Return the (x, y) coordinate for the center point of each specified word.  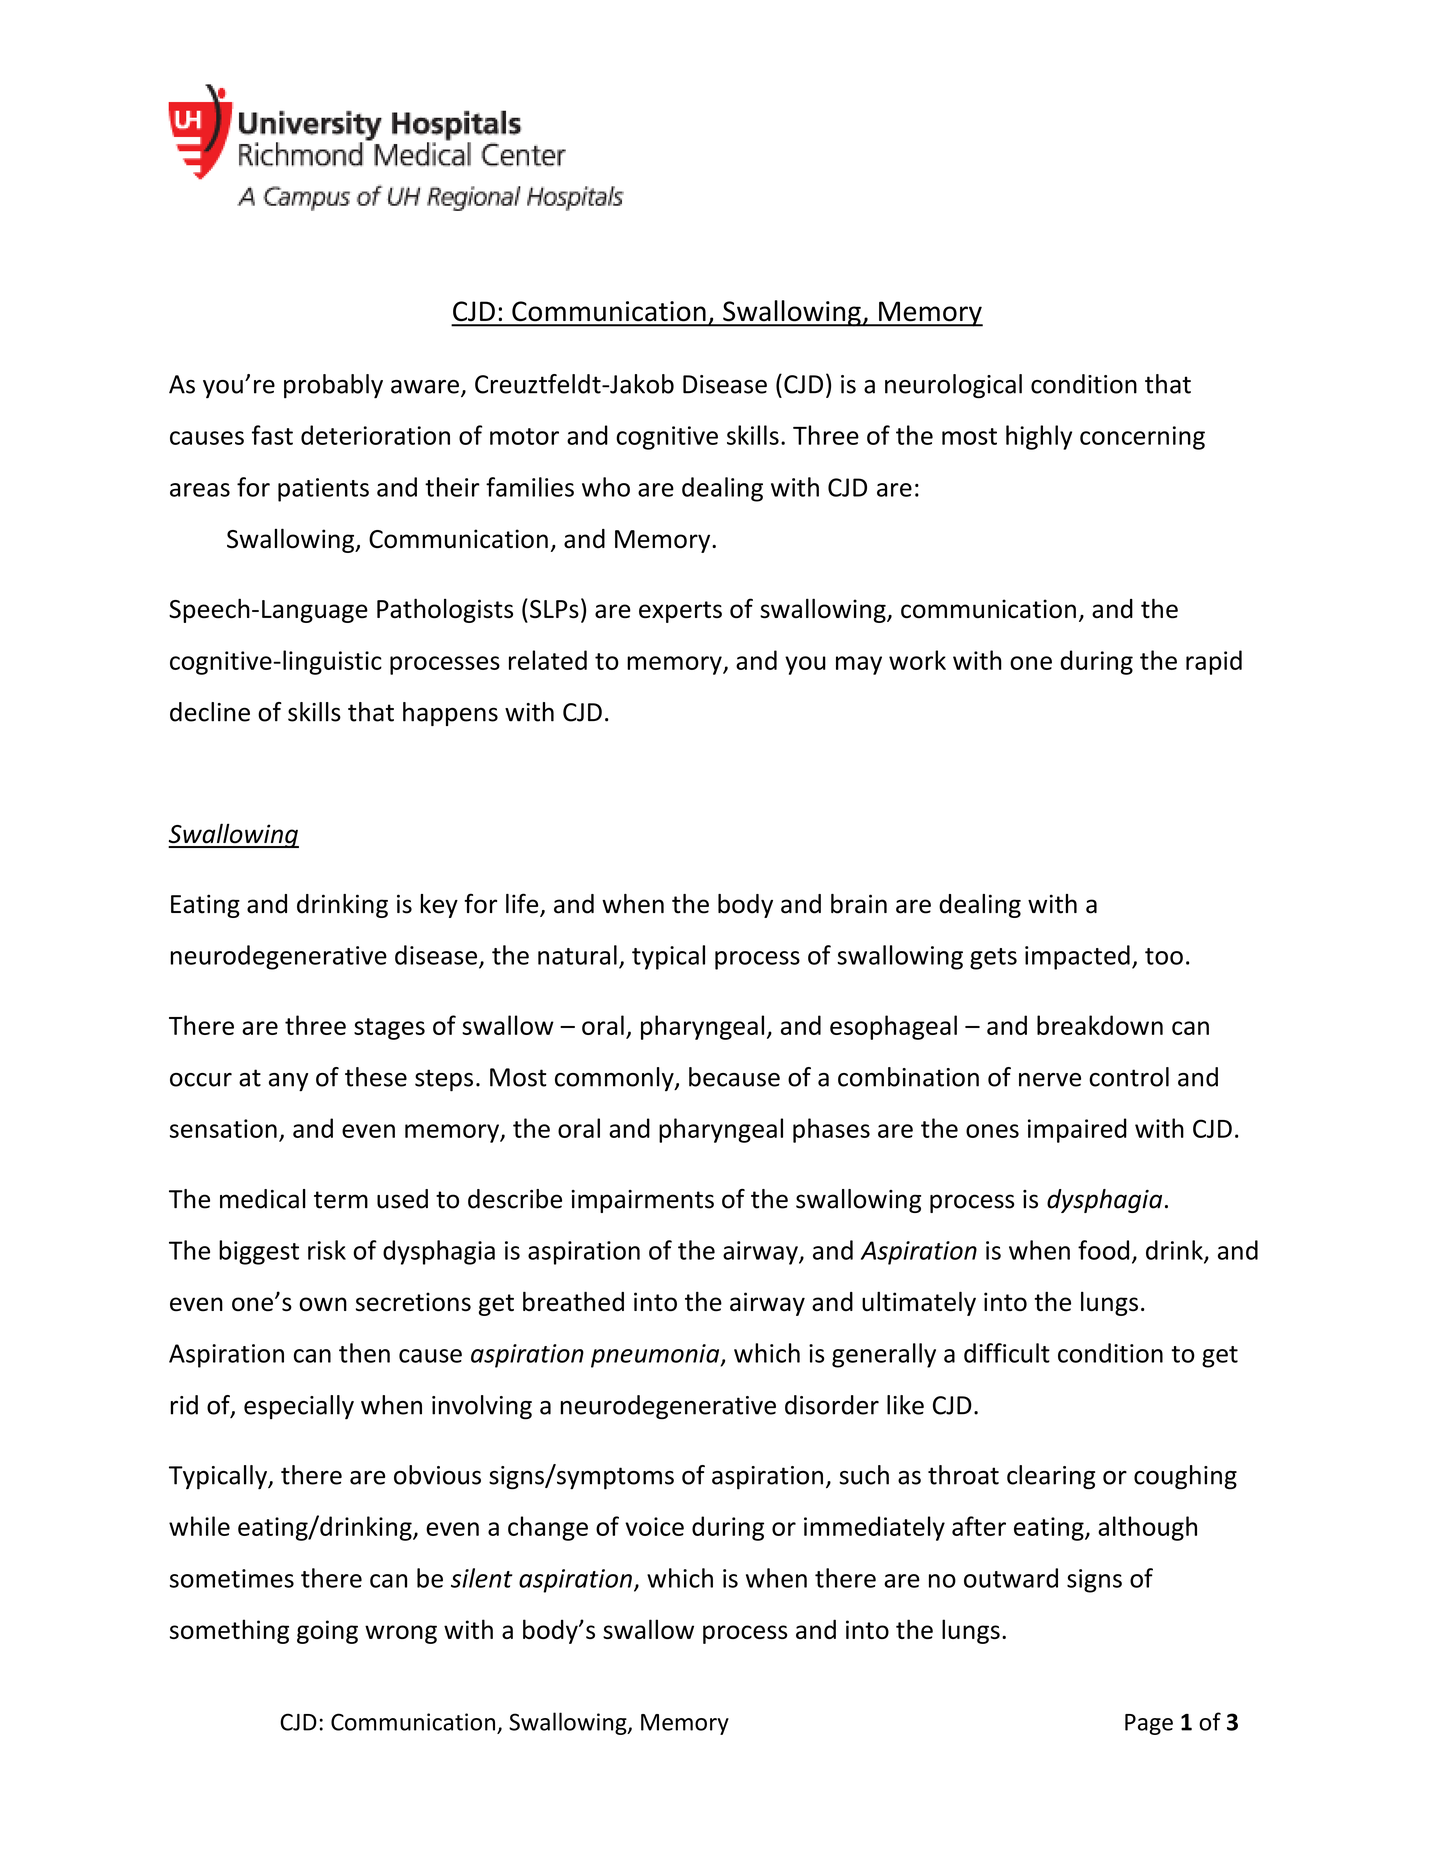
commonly (615, 1079)
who (606, 487)
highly (1039, 437)
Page (1149, 1724)
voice (654, 1526)
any (288, 1082)
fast (272, 435)
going (327, 1632)
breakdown (1100, 1025)
